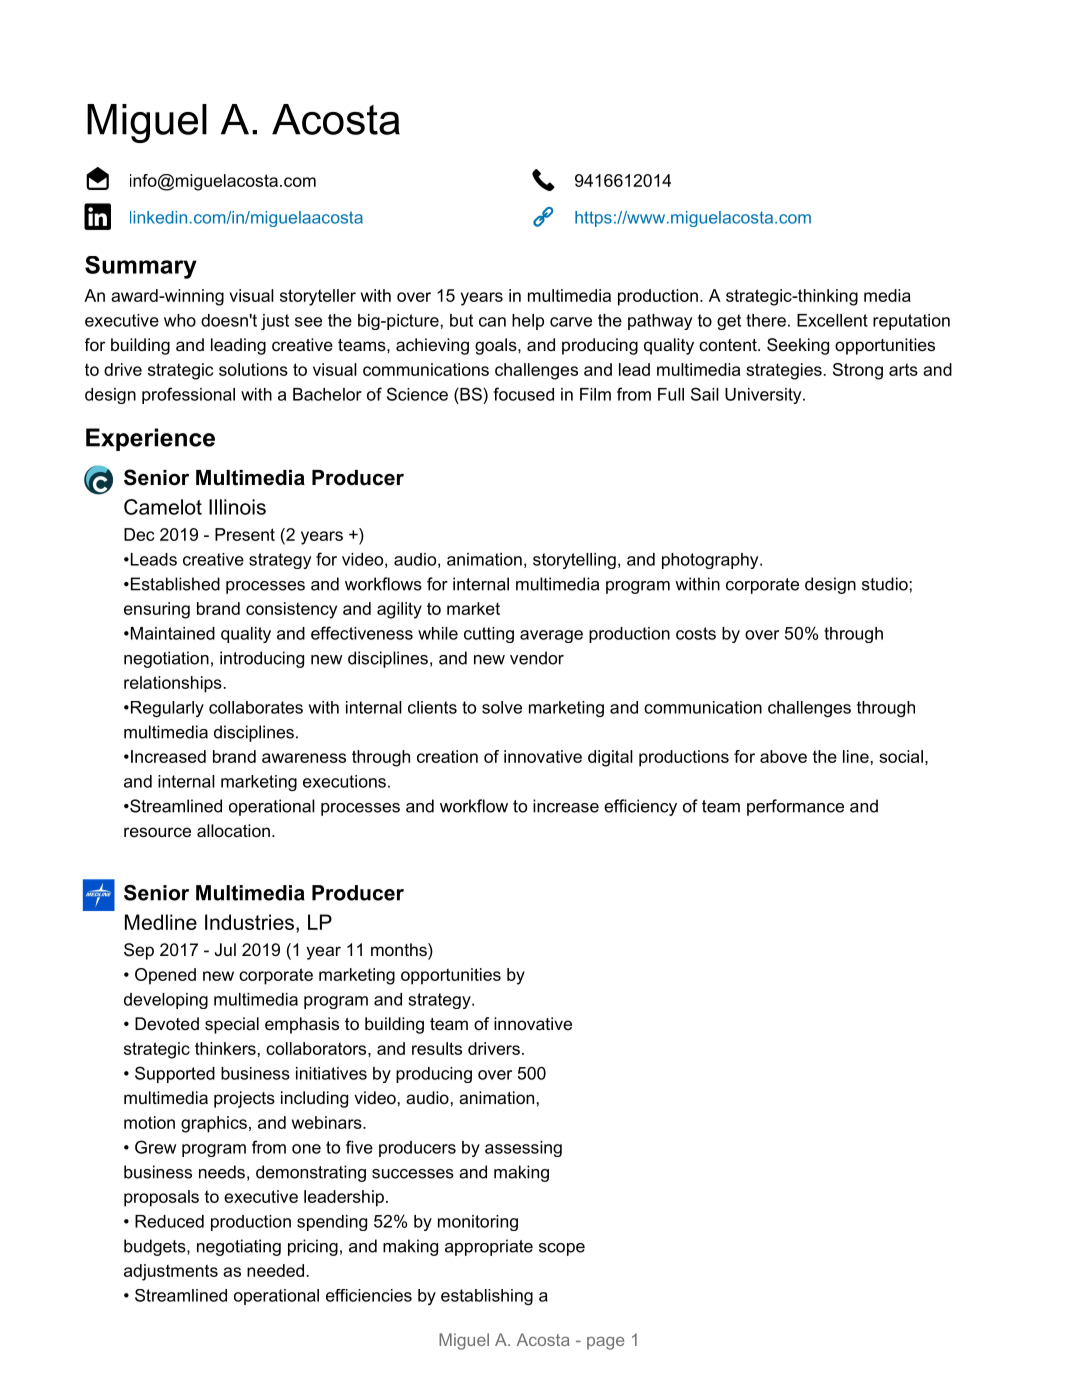 Image resolution: width=1078 pixels, height=1396 pixels. What do you see at coordinates (832, 320) in the image?
I see `Excellent` at bounding box center [832, 320].
